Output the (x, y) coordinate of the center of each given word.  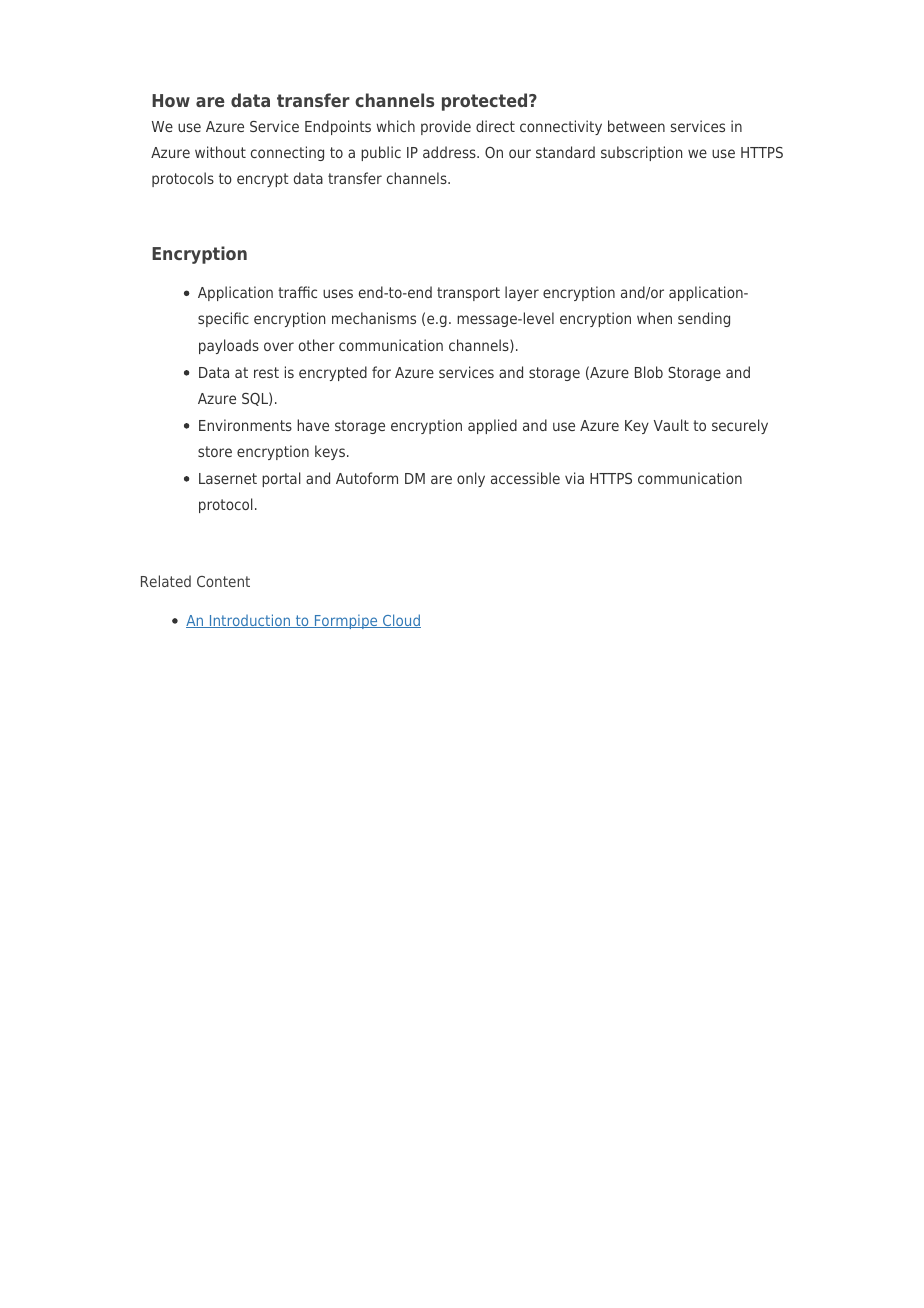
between (636, 126)
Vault (671, 425)
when (654, 318)
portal (281, 479)
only (471, 479)
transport (468, 294)
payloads (229, 346)
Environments (245, 425)
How (171, 100)
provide (446, 127)
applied (492, 426)
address (450, 152)
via (574, 478)
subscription (641, 153)
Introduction (250, 621)
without (220, 152)
